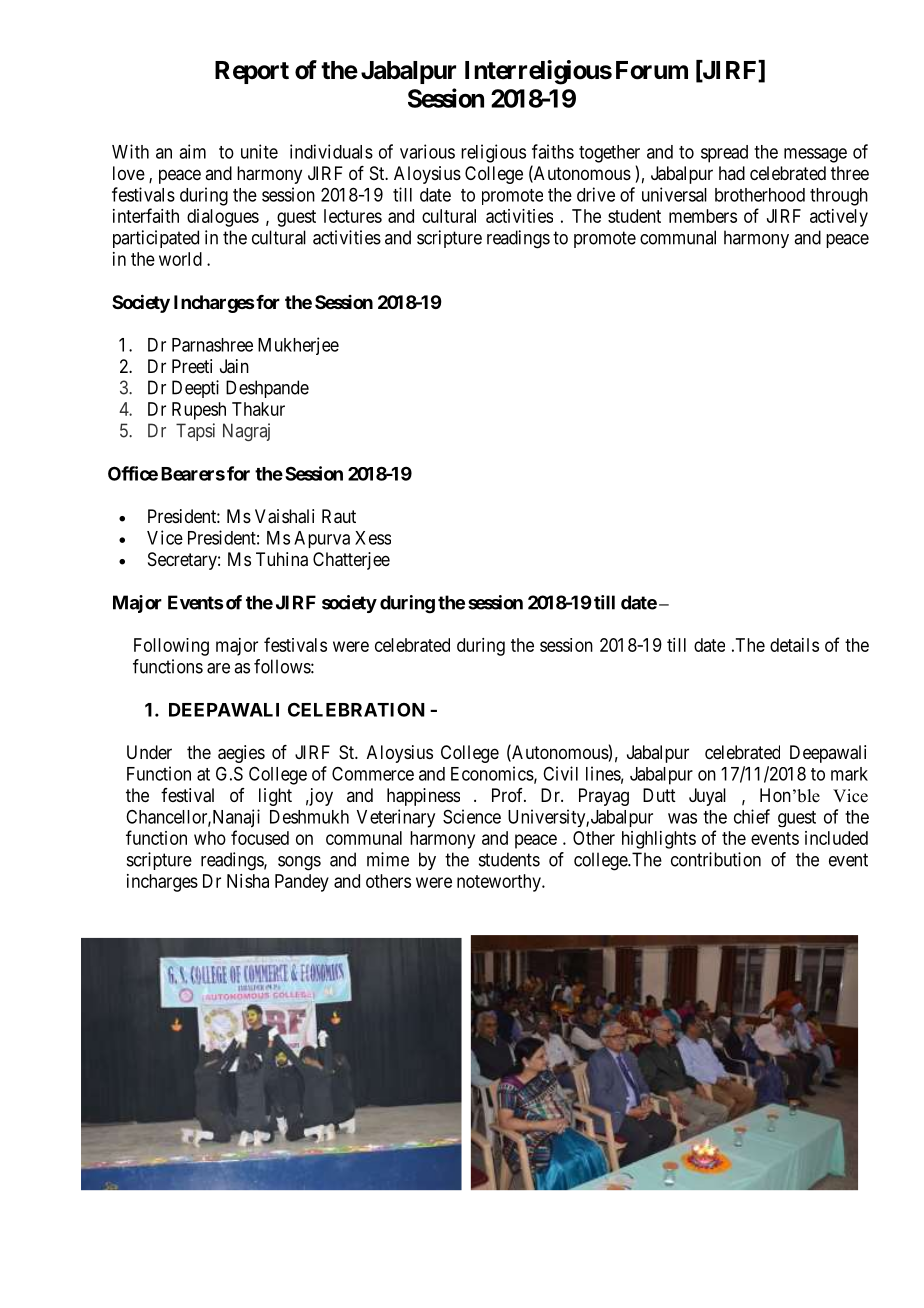 Image resolution: width=924 pixels, height=1308 pixels. What do you see at coordinates (210, 838) in the screenshot?
I see `who` at bounding box center [210, 838].
